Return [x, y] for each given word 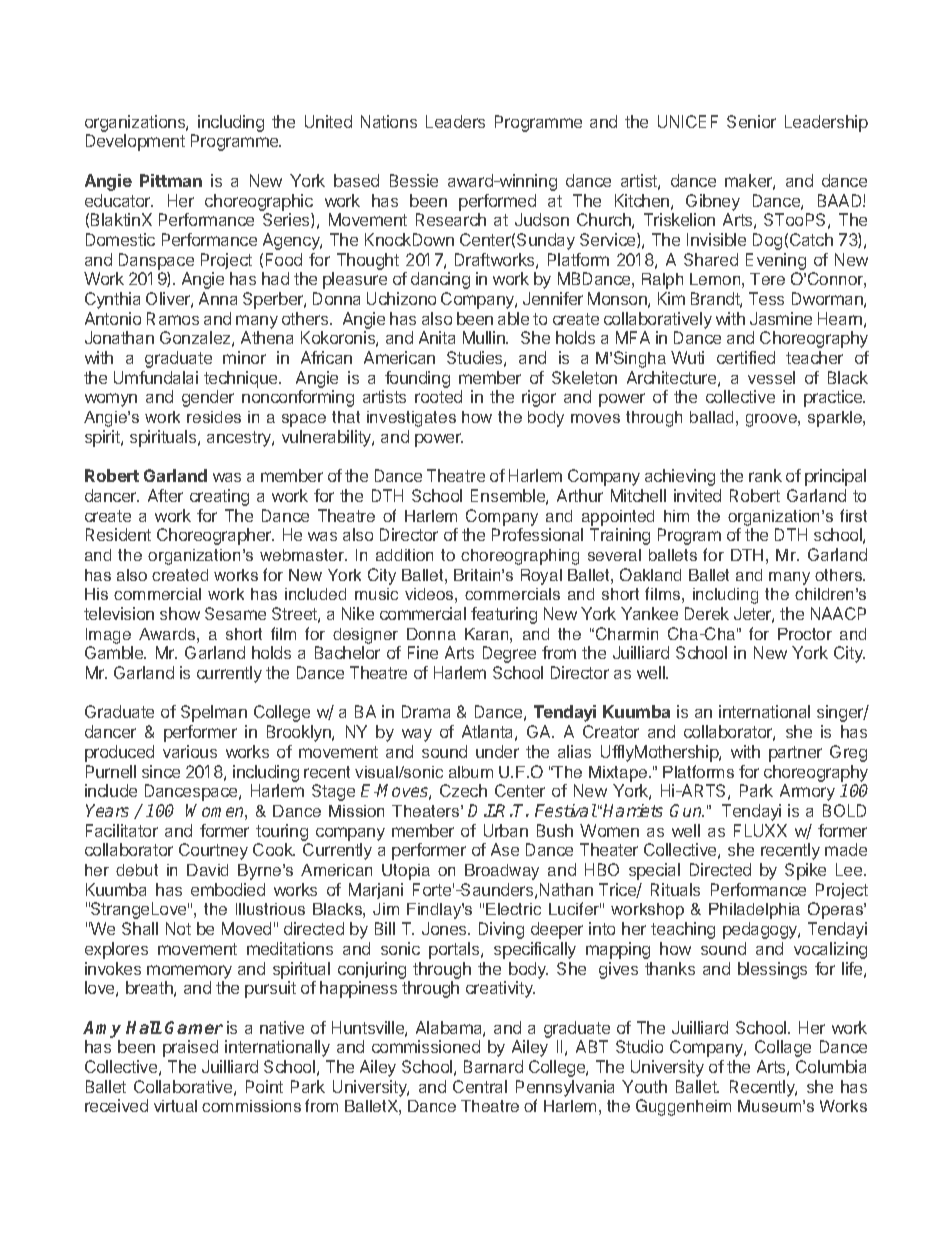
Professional [537, 534]
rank [765, 475]
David [207, 870]
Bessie [414, 180]
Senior [751, 121]
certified [746, 357]
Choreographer [215, 536]
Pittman [171, 180]
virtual [175, 1106]
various [190, 751]
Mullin [485, 337]
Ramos [173, 318]
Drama [426, 711]
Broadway [502, 872]
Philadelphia [754, 911]
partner [795, 754]
